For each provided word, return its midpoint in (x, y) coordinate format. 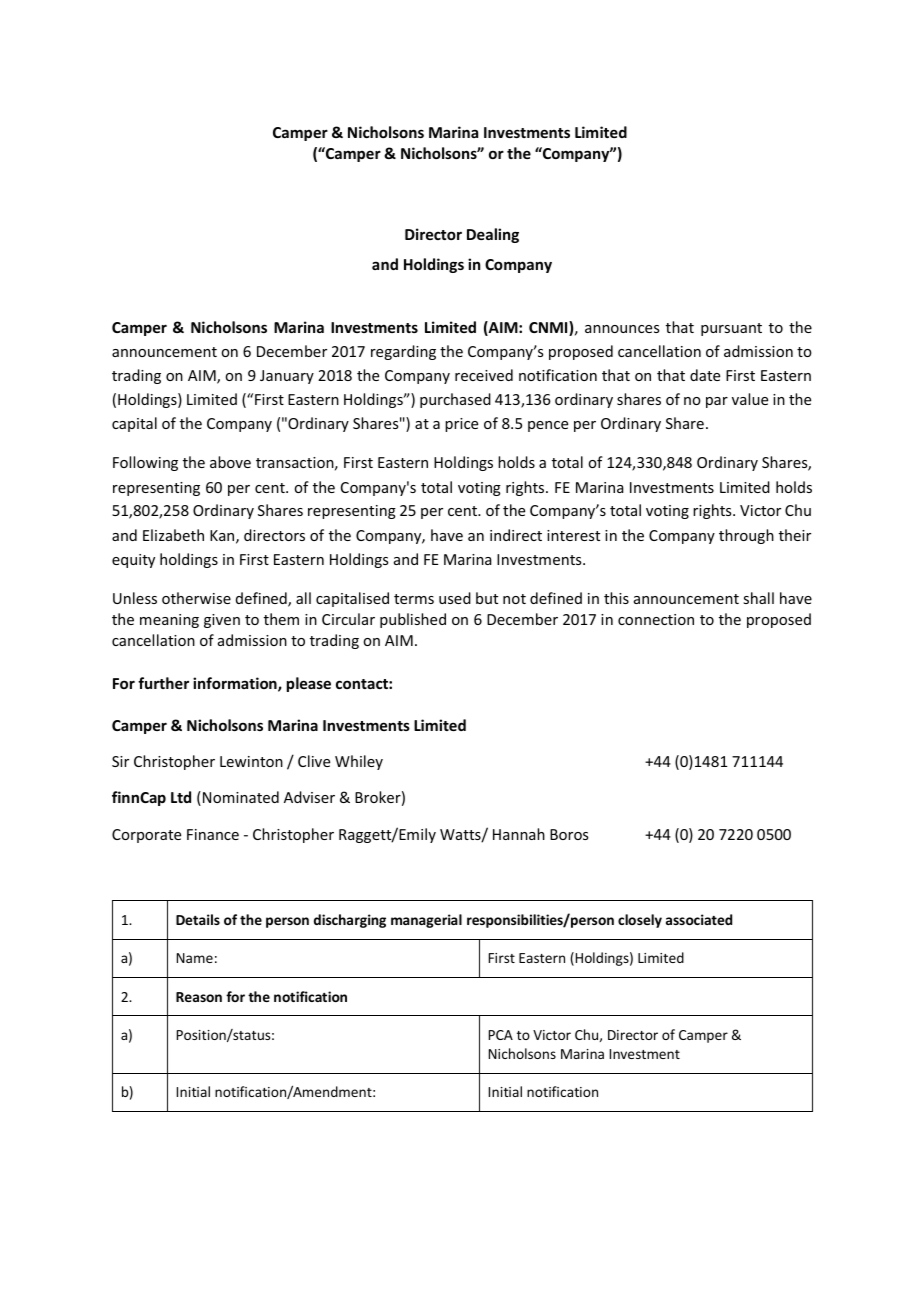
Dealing (493, 235)
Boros (569, 834)
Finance (213, 834)
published (413, 620)
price (461, 425)
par (717, 402)
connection (656, 619)
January (287, 377)
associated (699, 919)
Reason (199, 997)
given (222, 621)
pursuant (731, 329)
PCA (501, 1035)
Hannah (519, 834)
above (230, 462)
